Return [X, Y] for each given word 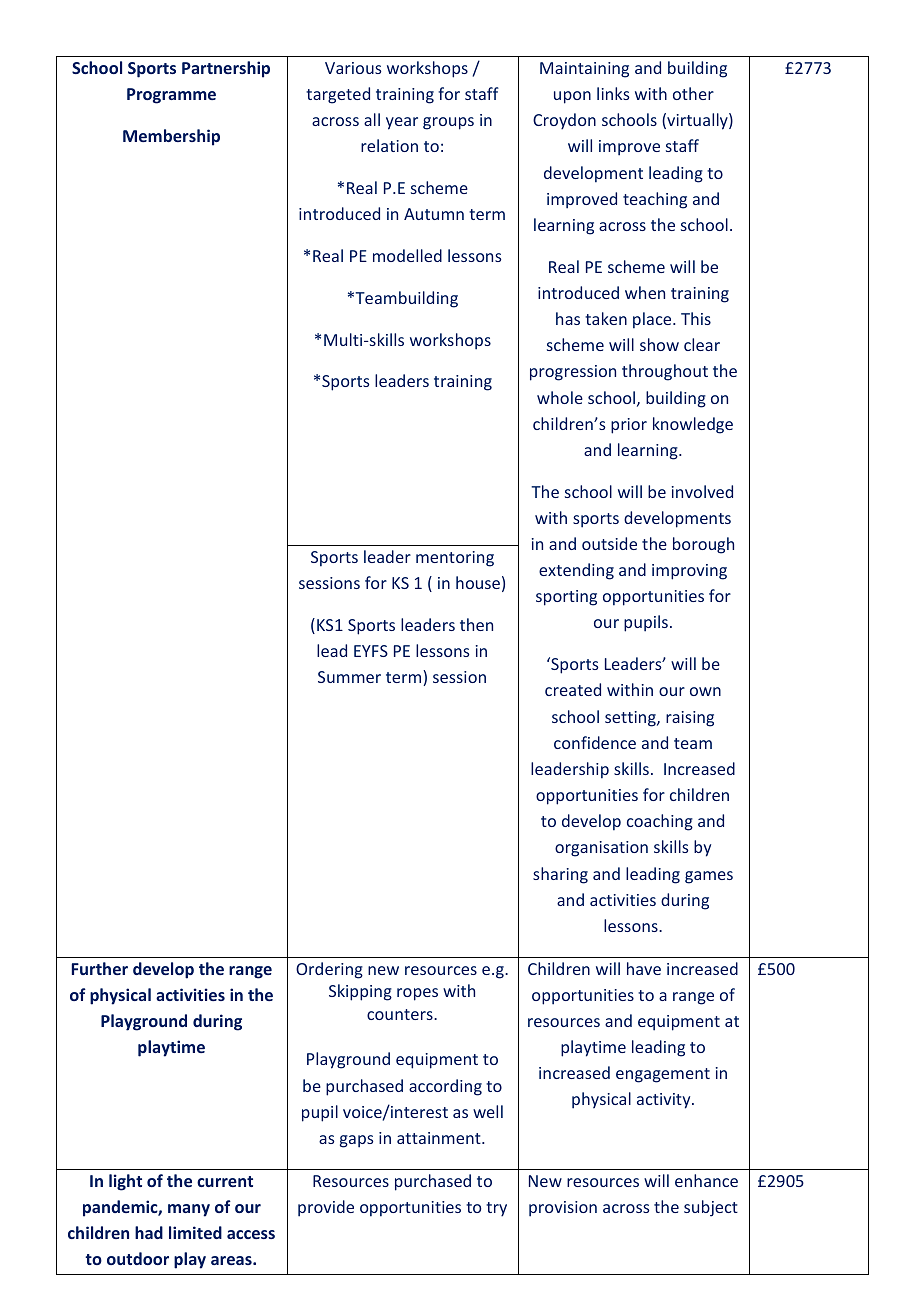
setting [631, 719]
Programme [171, 96]
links [613, 93]
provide [326, 1208]
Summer [349, 677]
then [476, 624]
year [402, 123]
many [189, 1210]
